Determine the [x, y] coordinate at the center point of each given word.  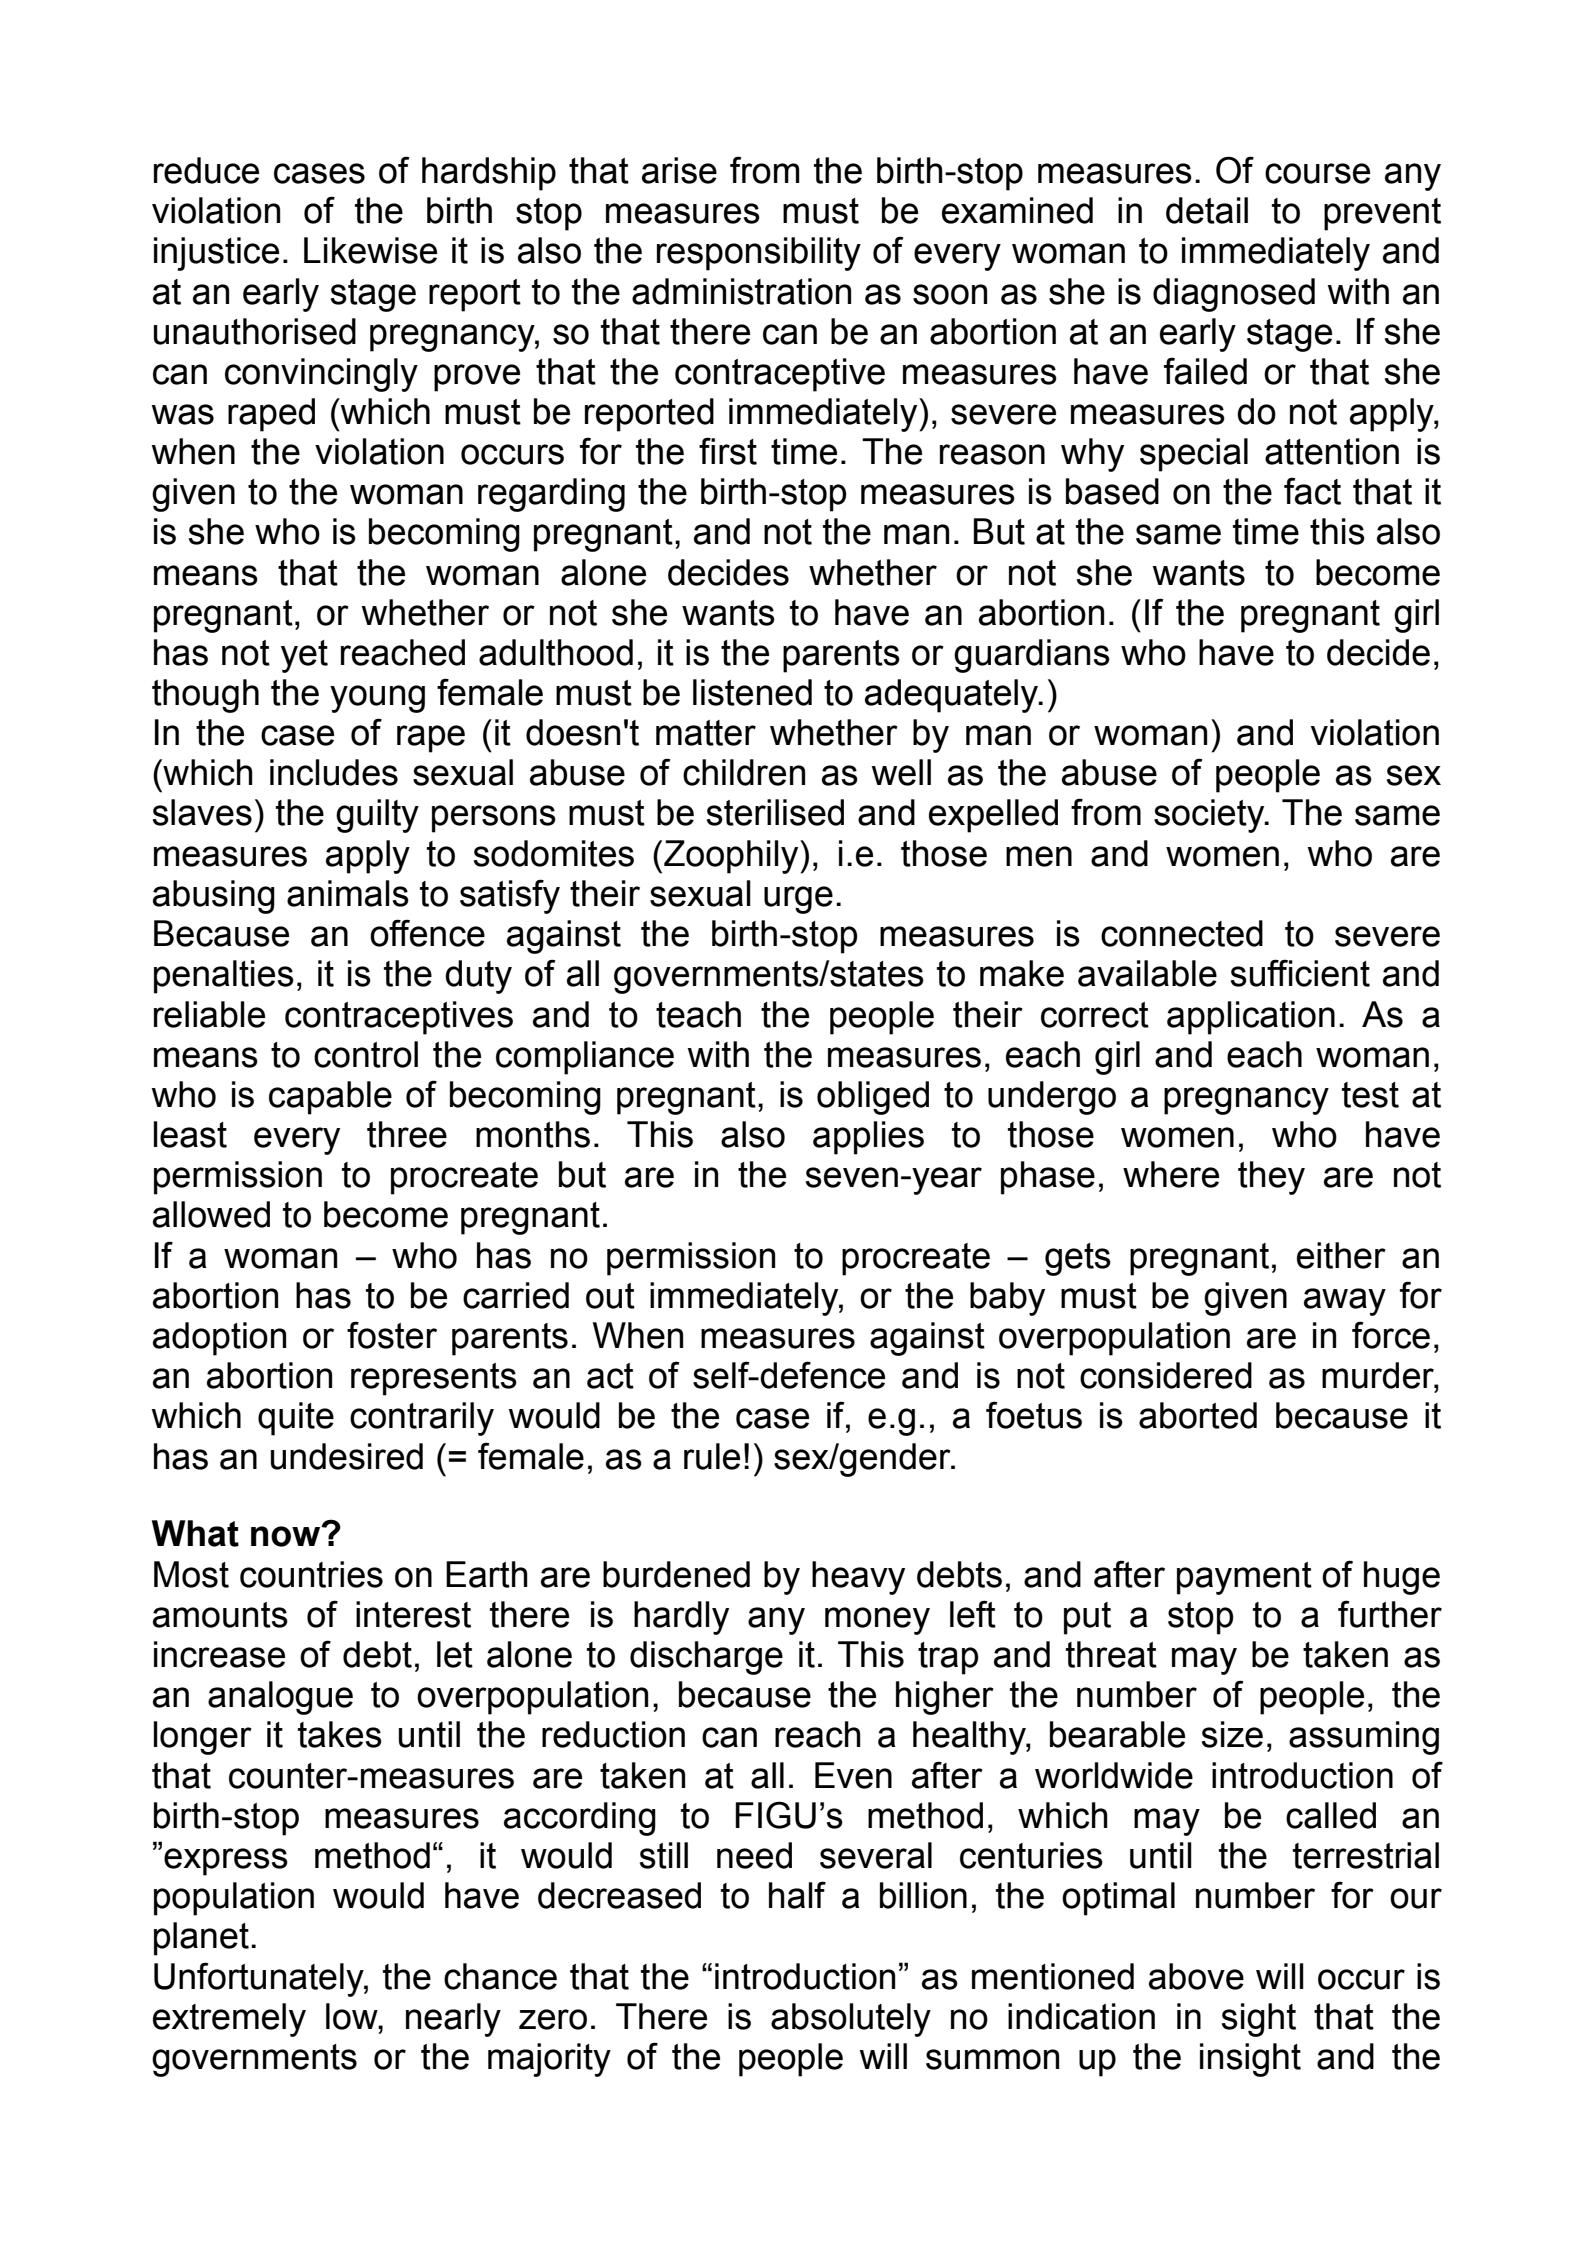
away [1345, 1302]
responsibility [759, 254]
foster [392, 1335]
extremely [229, 2020]
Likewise [370, 250]
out [610, 1296]
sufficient [1300, 973]
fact [1312, 491]
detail [1207, 210]
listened [752, 692]
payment [1244, 1578]
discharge [706, 1658]
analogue [280, 1698]
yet [304, 656]
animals [348, 893]
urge [798, 900]
